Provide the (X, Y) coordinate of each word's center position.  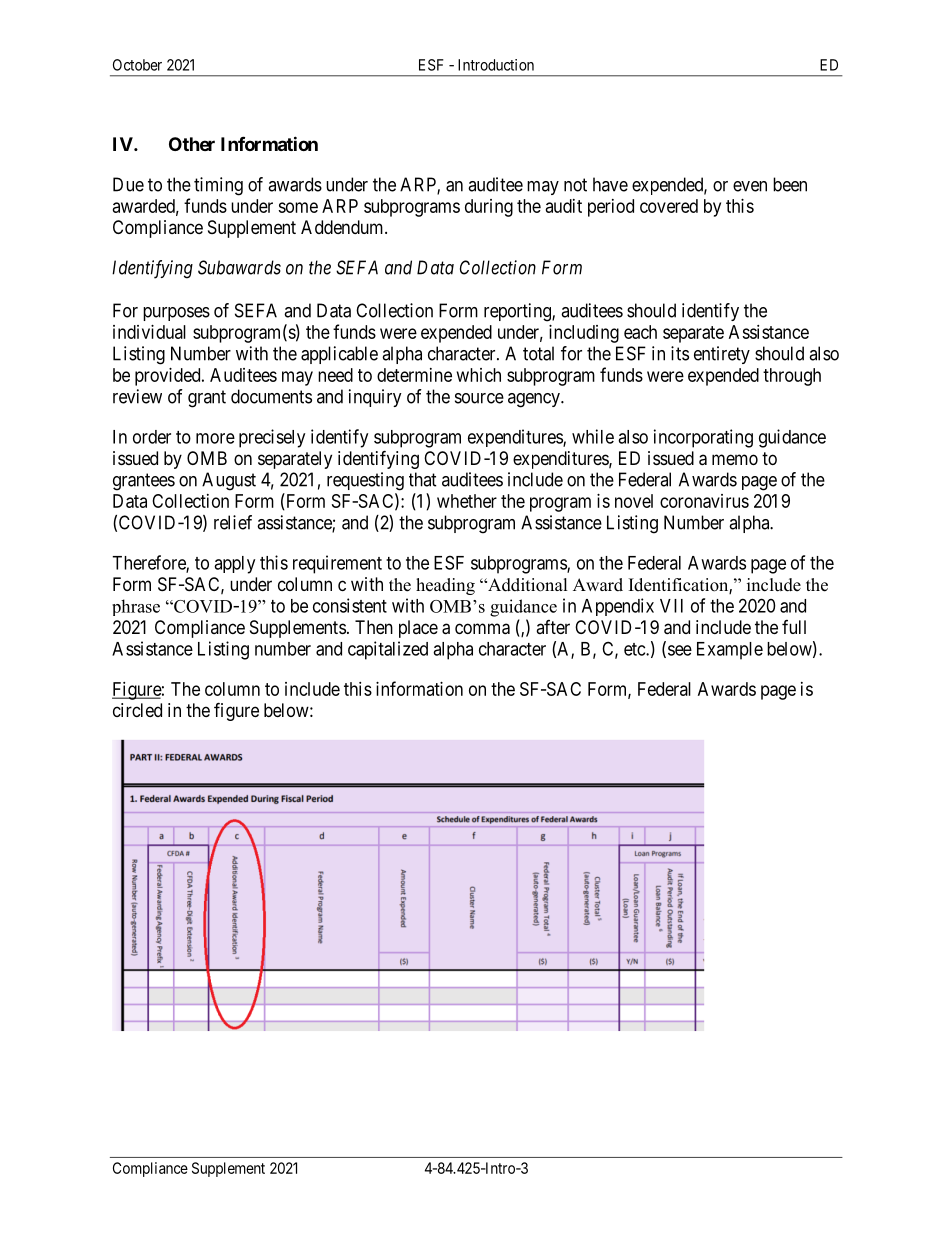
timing (218, 186)
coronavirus (704, 501)
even (750, 186)
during (489, 208)
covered (669, 206)
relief (233, 522)
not (575, 185)
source (479, 398)
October (137, 65)
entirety (722, 355)
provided (169, 377)
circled (137, 710)
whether (467, 501)
